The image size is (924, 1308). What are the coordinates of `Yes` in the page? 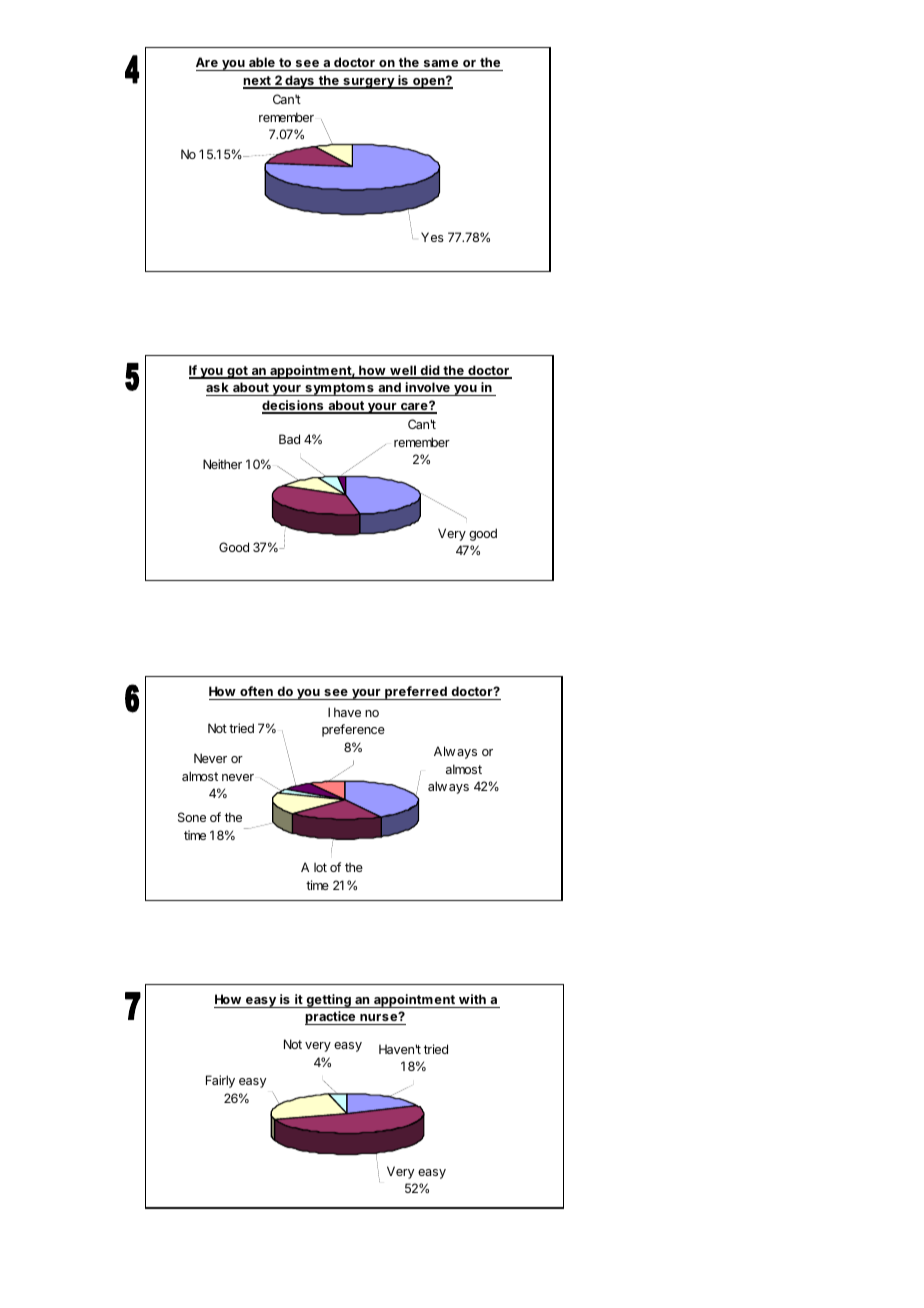 It's located at (432, 237).
